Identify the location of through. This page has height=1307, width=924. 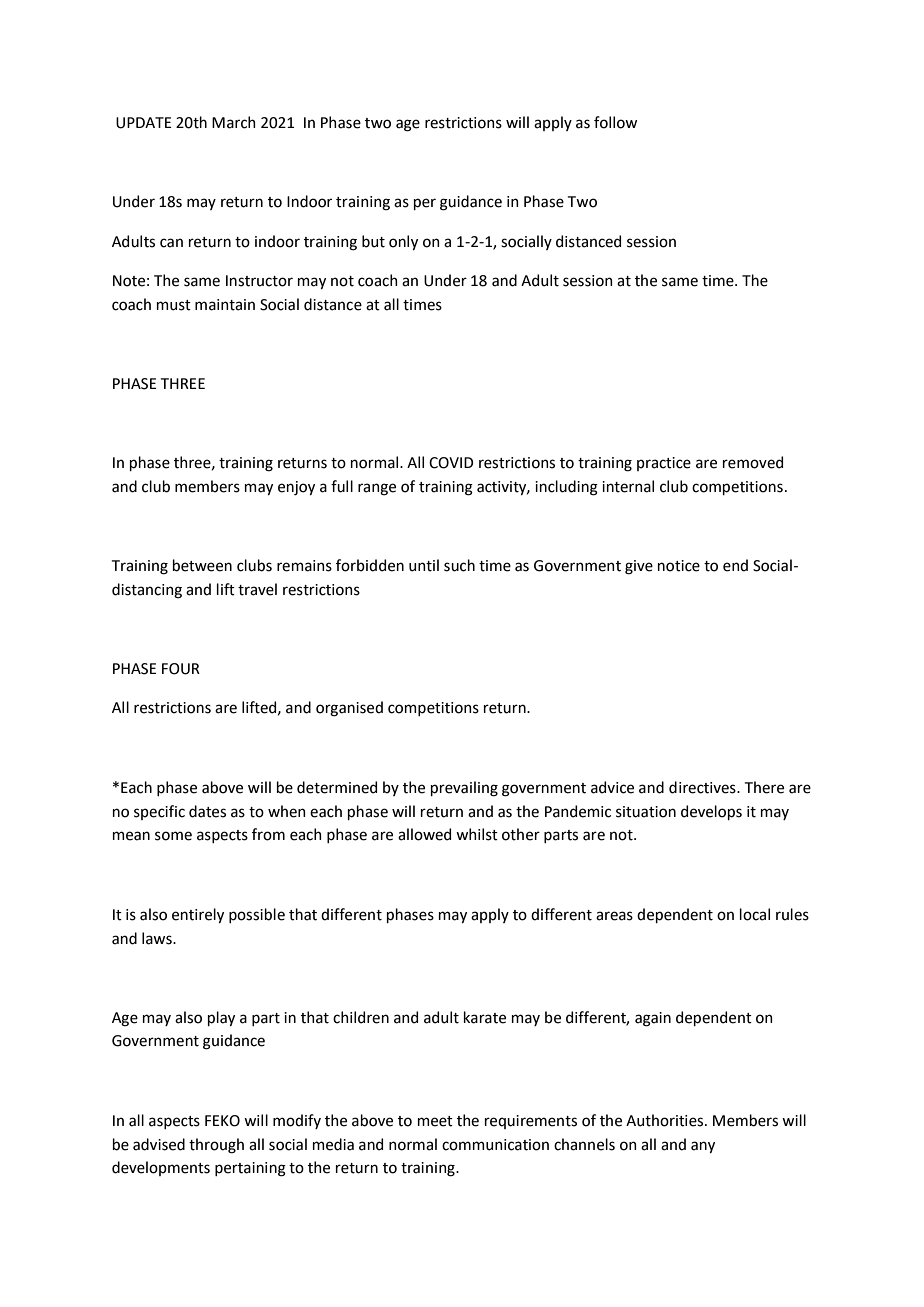
(216, 1146).
